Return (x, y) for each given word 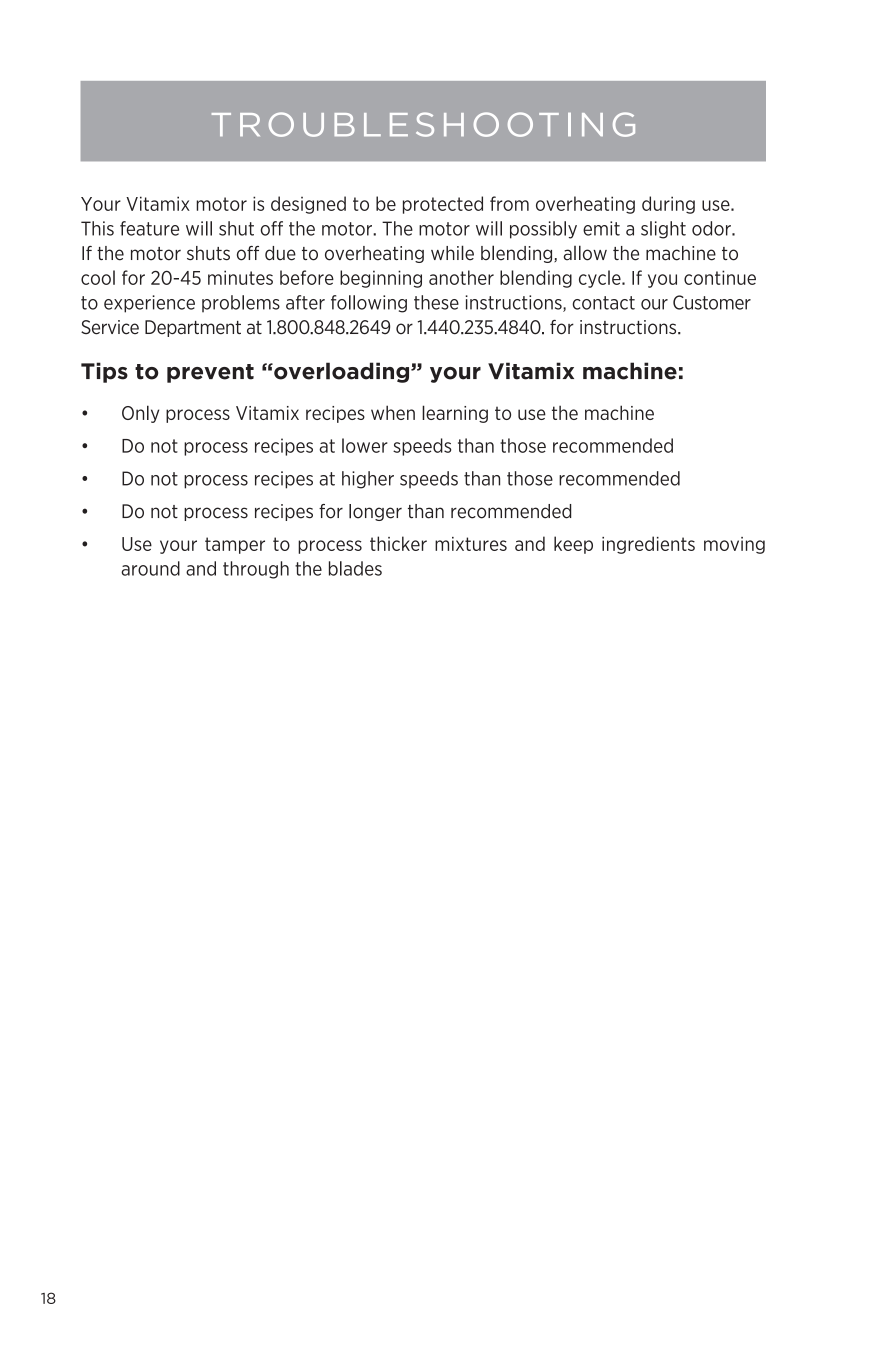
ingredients (648, 545)
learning (455, 414)
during (668, 205)
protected (443, 205)
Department (193, 328)
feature (149, 228)
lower (365, 445)
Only (140, 414)
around (150, 568)
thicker (398, 543)
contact (603, 303)
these (436, 302)
